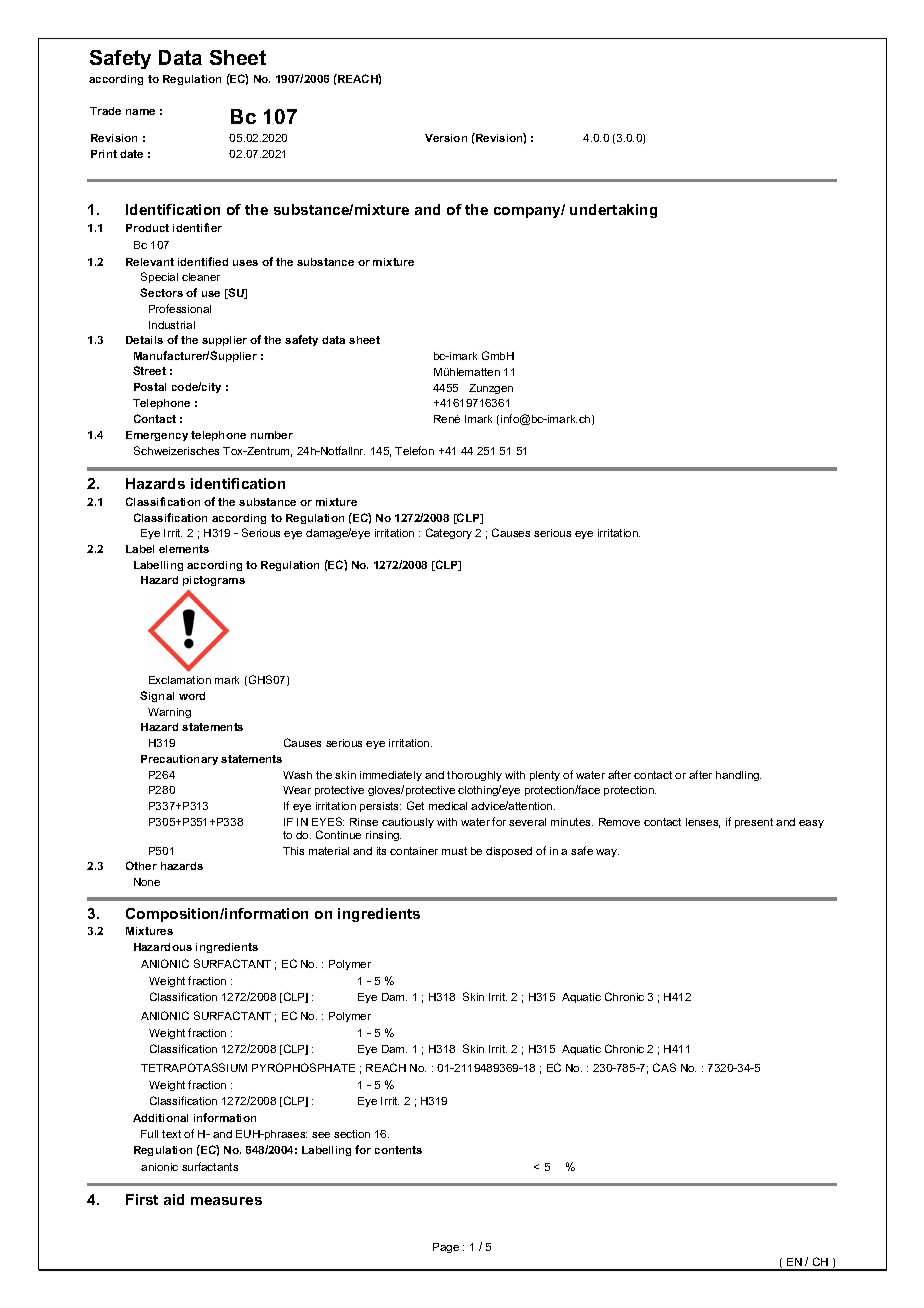  Describe the element at coordinates (449, 533) in the screenshot. I see `Category` at that location.
